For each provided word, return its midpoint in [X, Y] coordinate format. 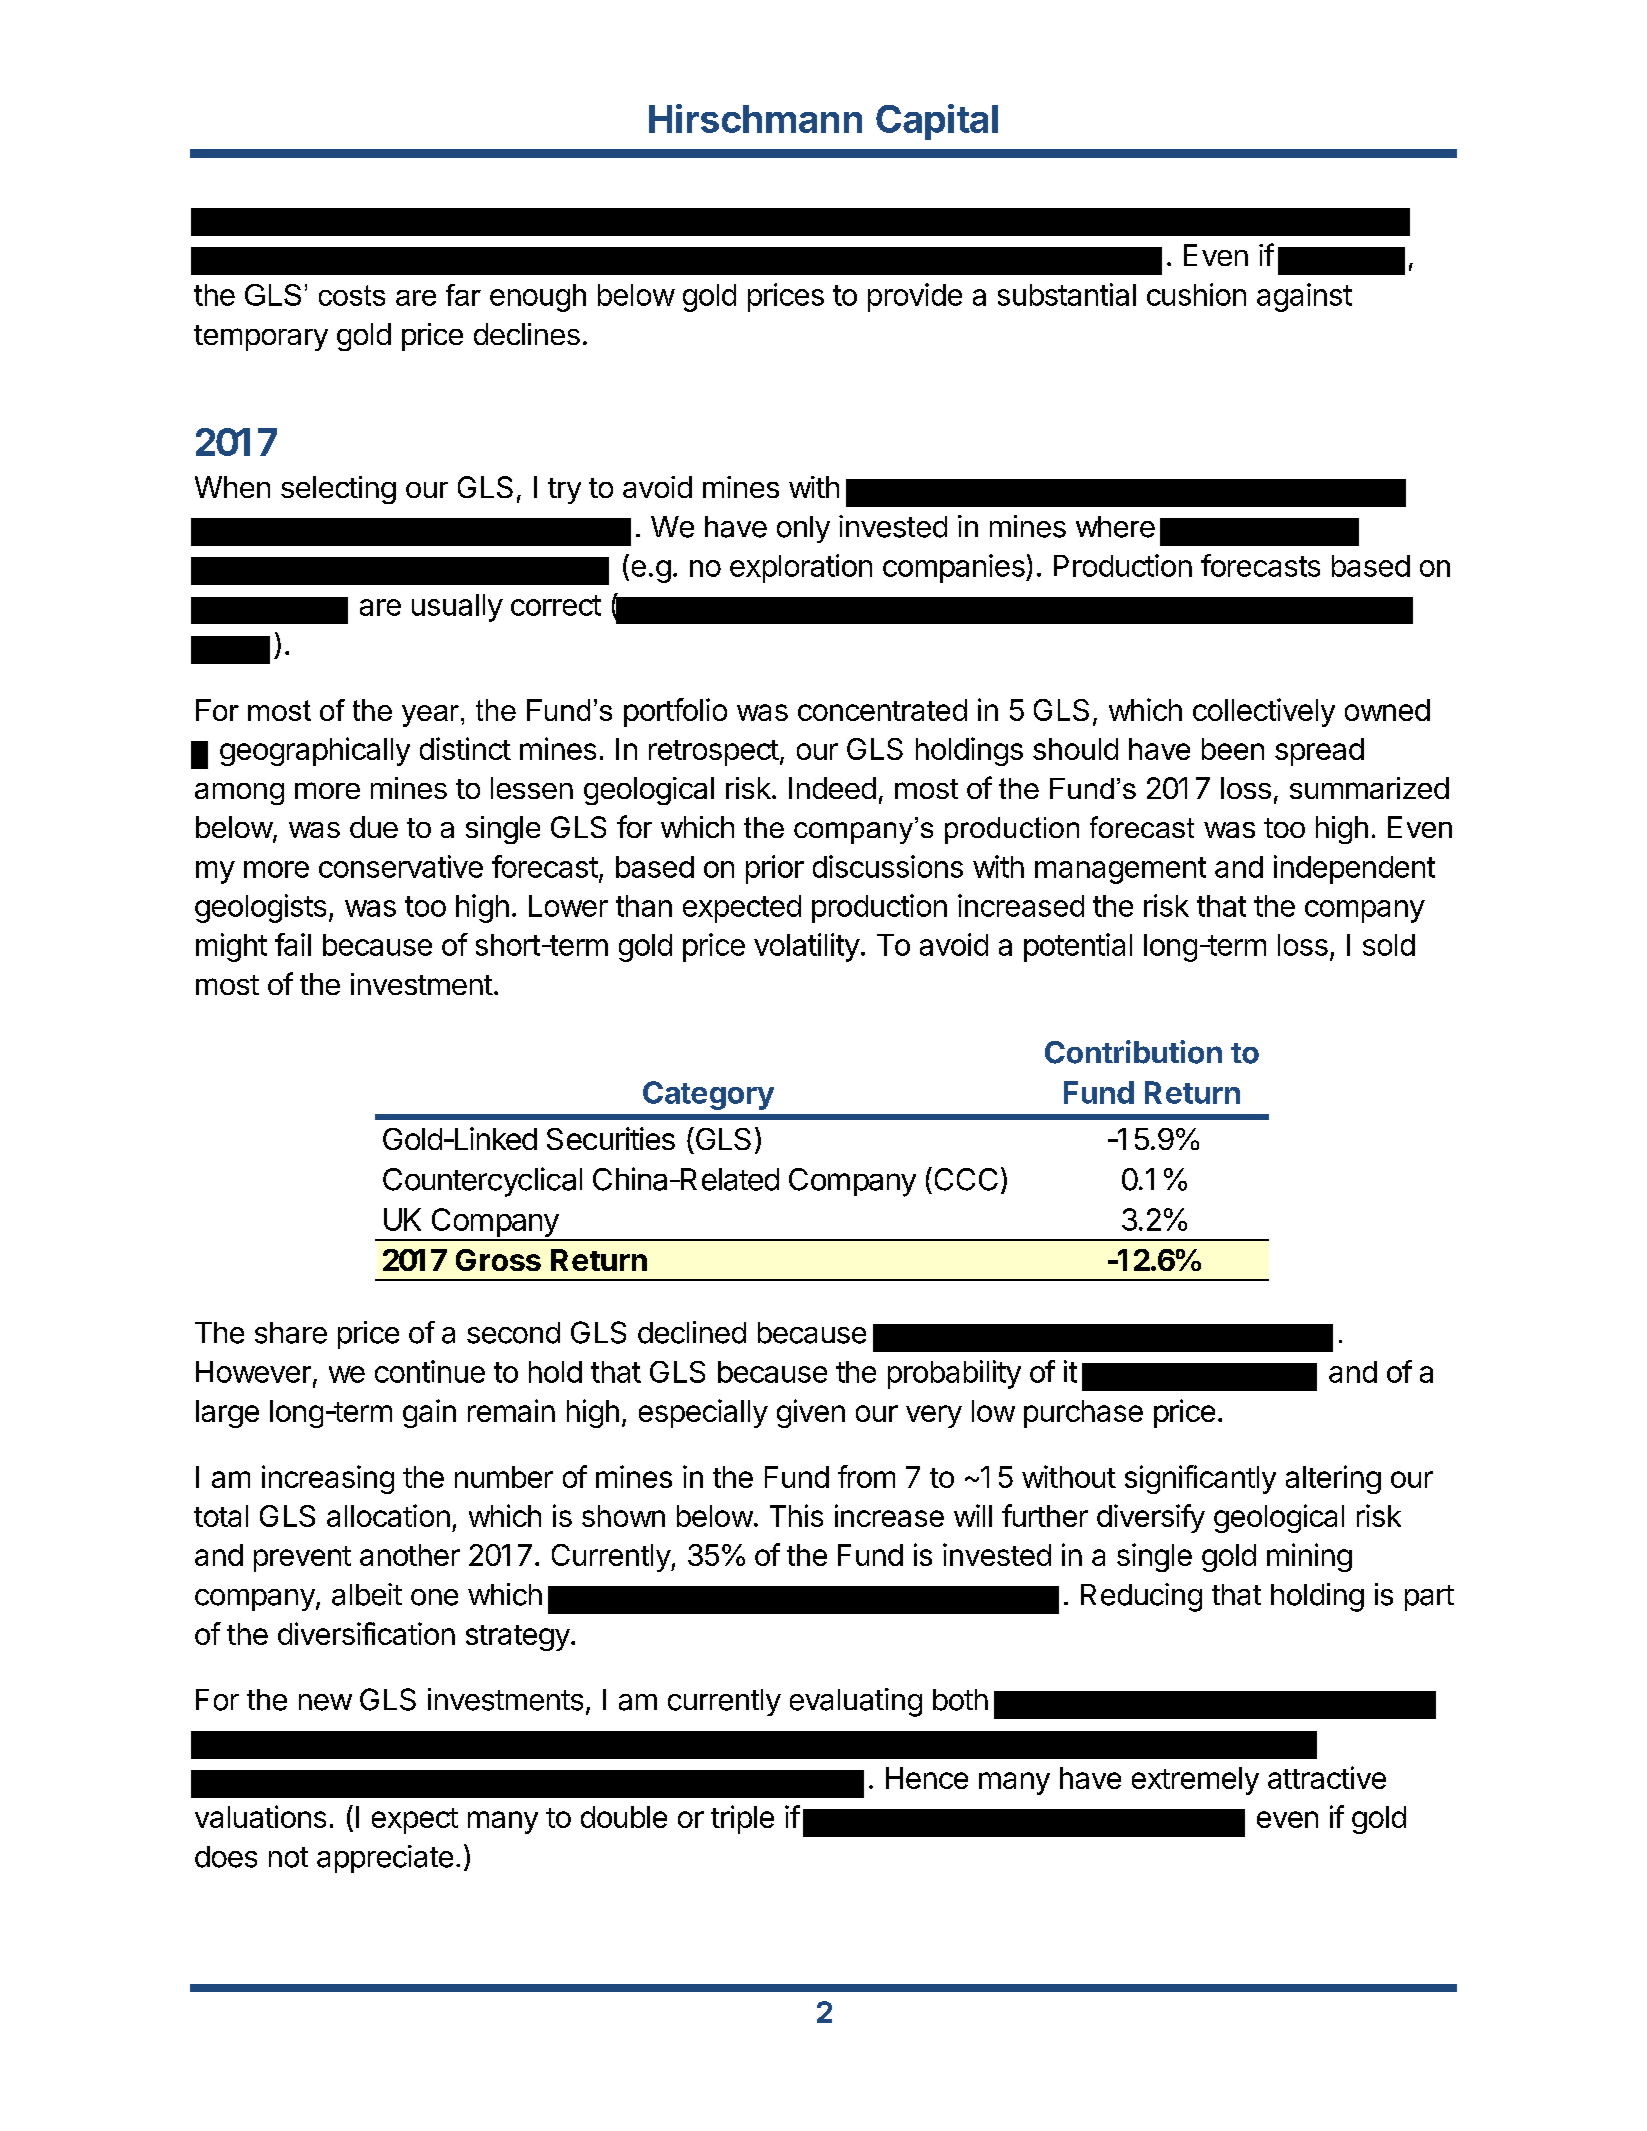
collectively [1264, 712]
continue [430, 1371]
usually [457, 608]
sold [1389, 945]
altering [1333, 1479]
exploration [801, 568]
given [811, 1413]
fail [293, 944]
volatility [807, 947]
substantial [1067, 294]
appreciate [385, 1859]
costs [352, 295]
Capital [937, 122]
